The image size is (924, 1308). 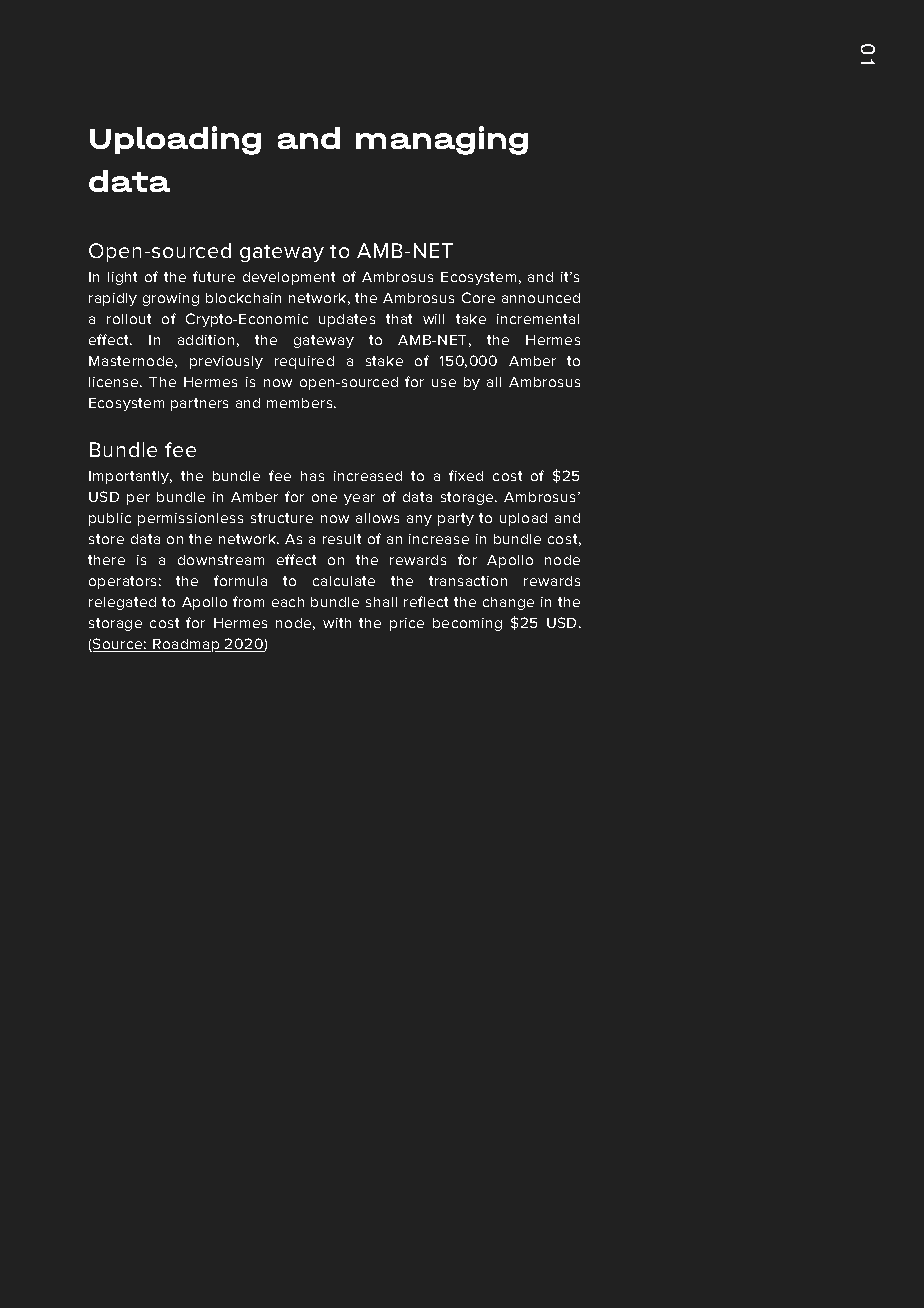 I want to click on with, so click(x=337, y=623).
